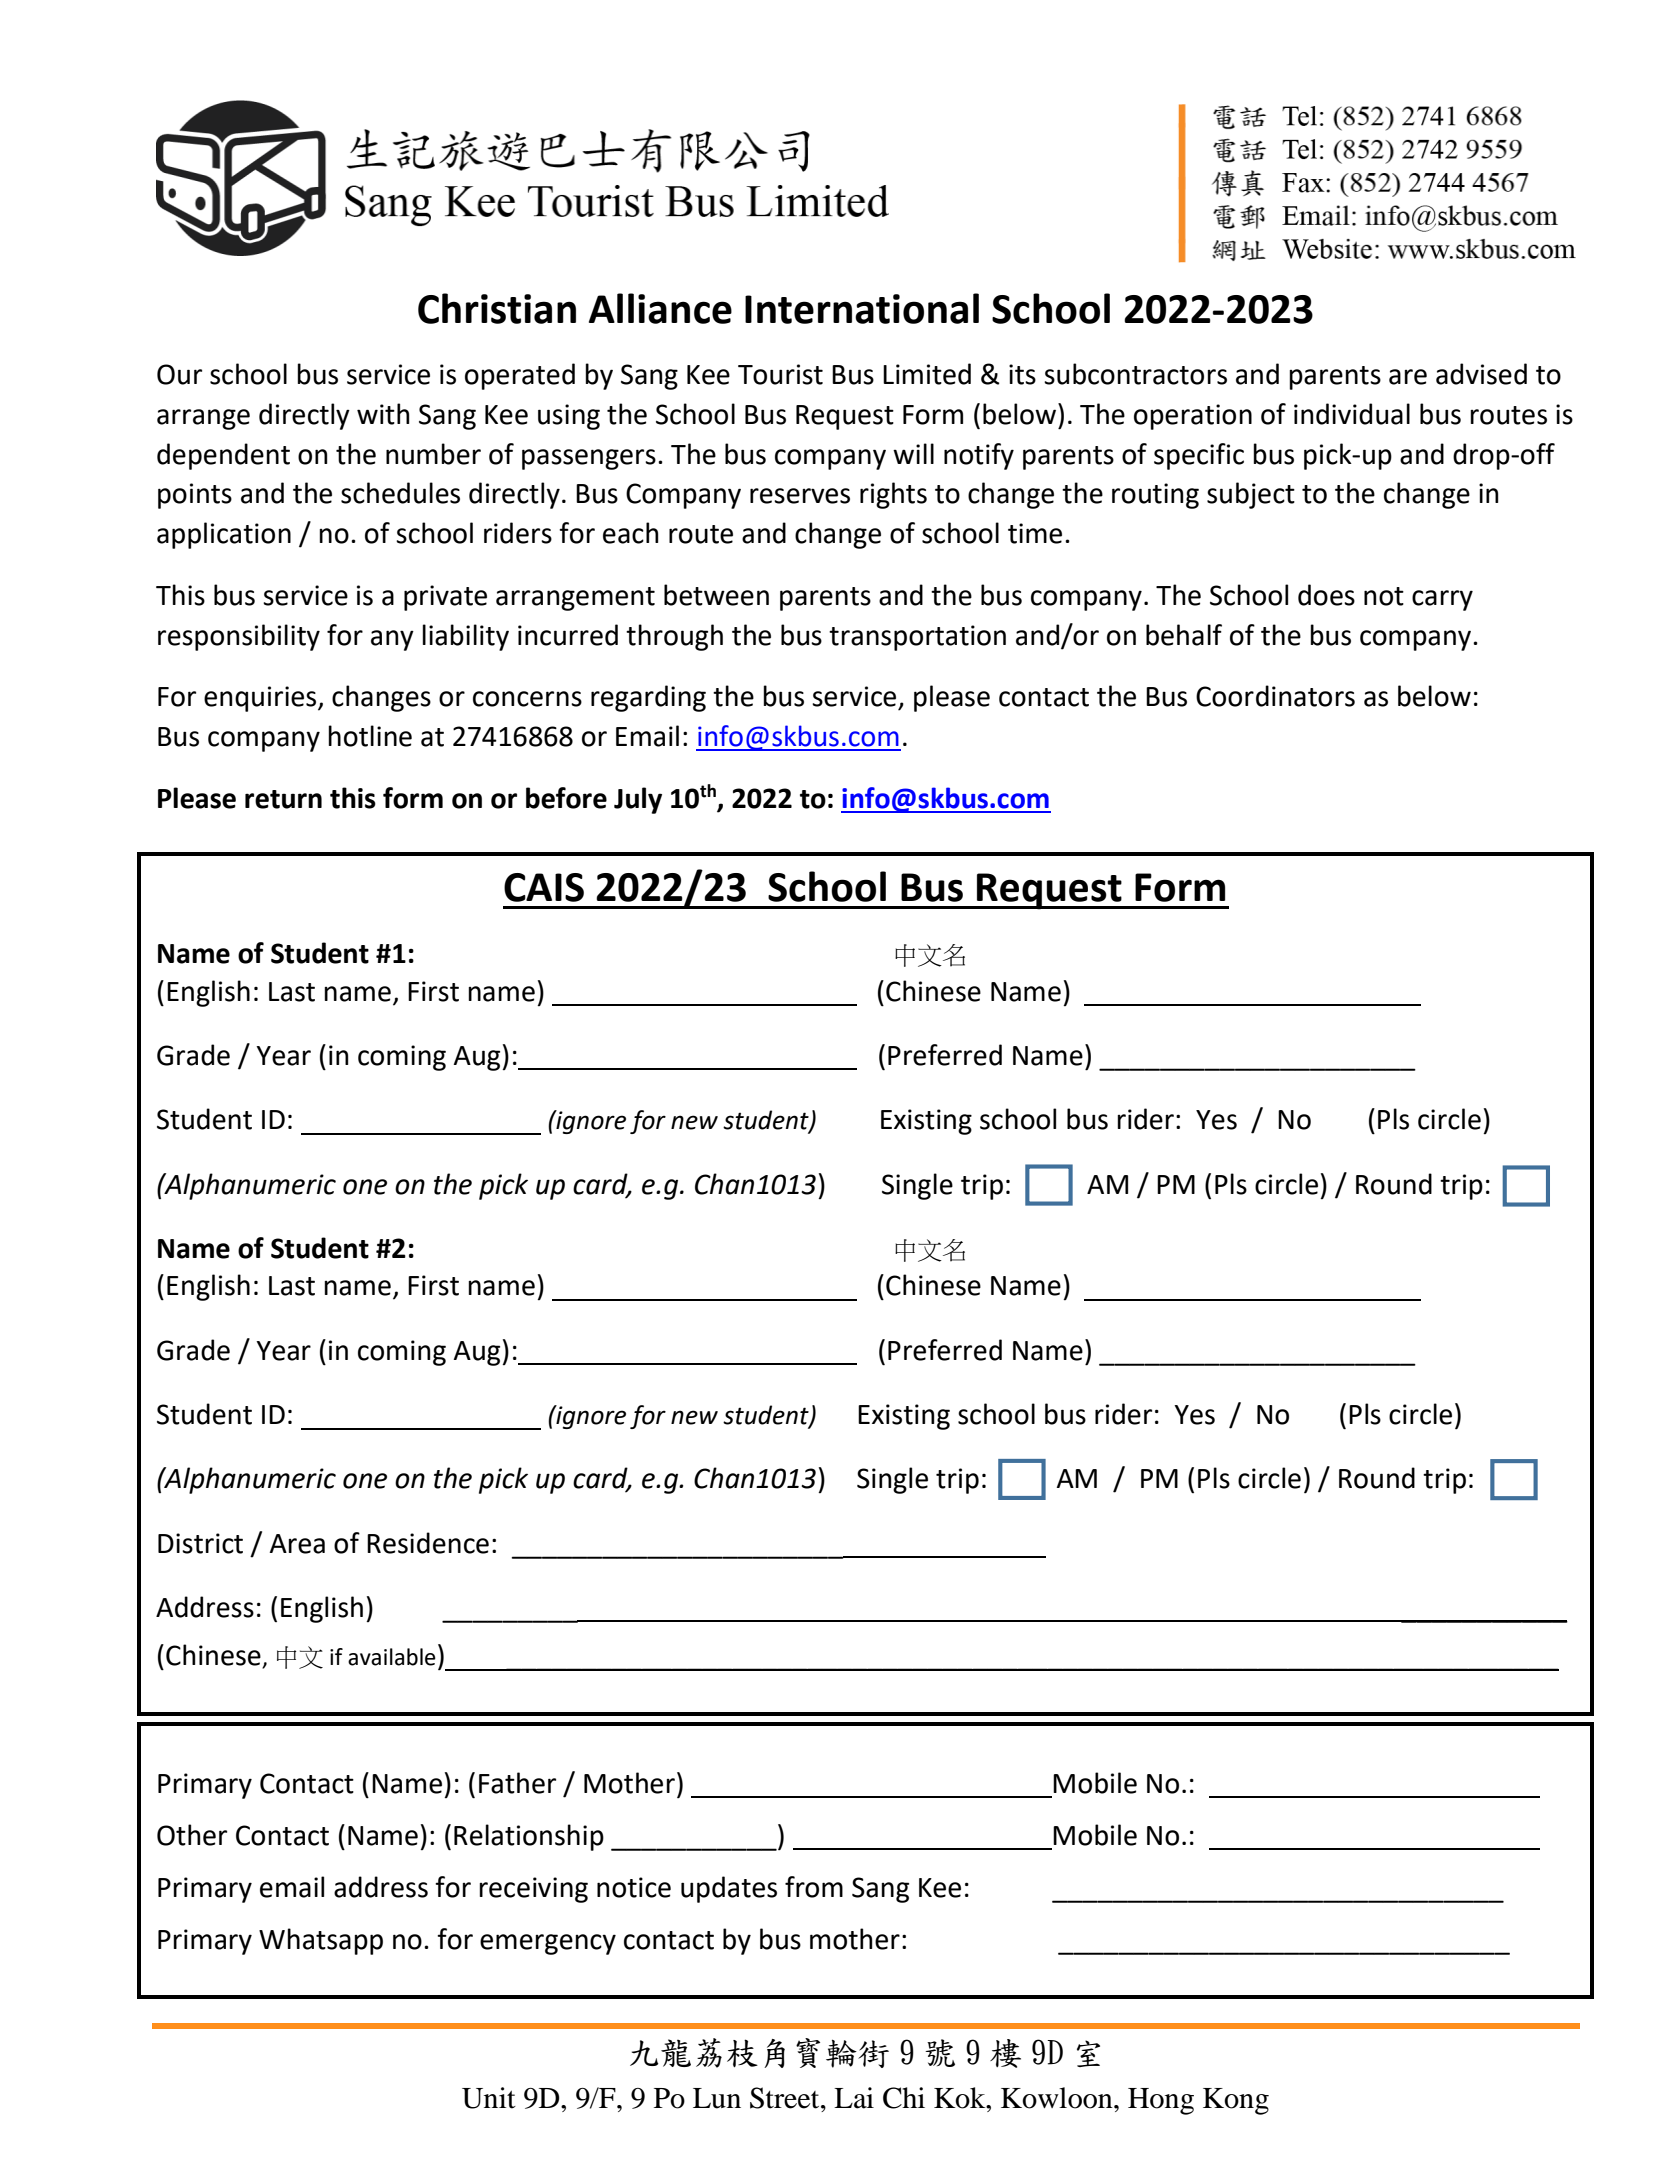  What do you see at coordinates (321, 1941) in the document?
I see `Whatsapp` at bounding box center [321, 1941].
